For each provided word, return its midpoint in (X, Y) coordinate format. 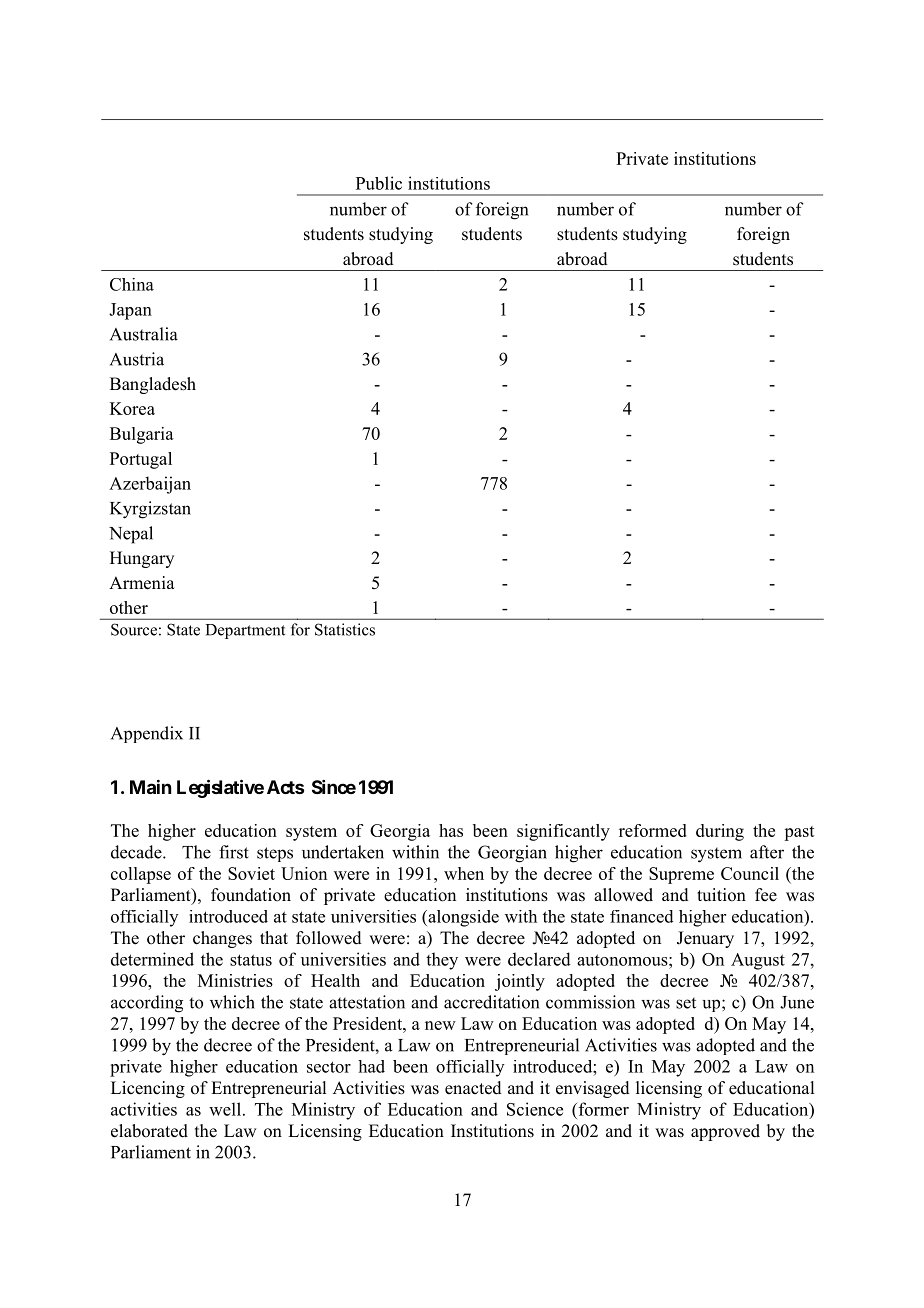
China (132, 284)
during (720, 832)
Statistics (345, 629)
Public (379, 183)
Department (245, 631)
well (225, 1109)
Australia (144, 334)
